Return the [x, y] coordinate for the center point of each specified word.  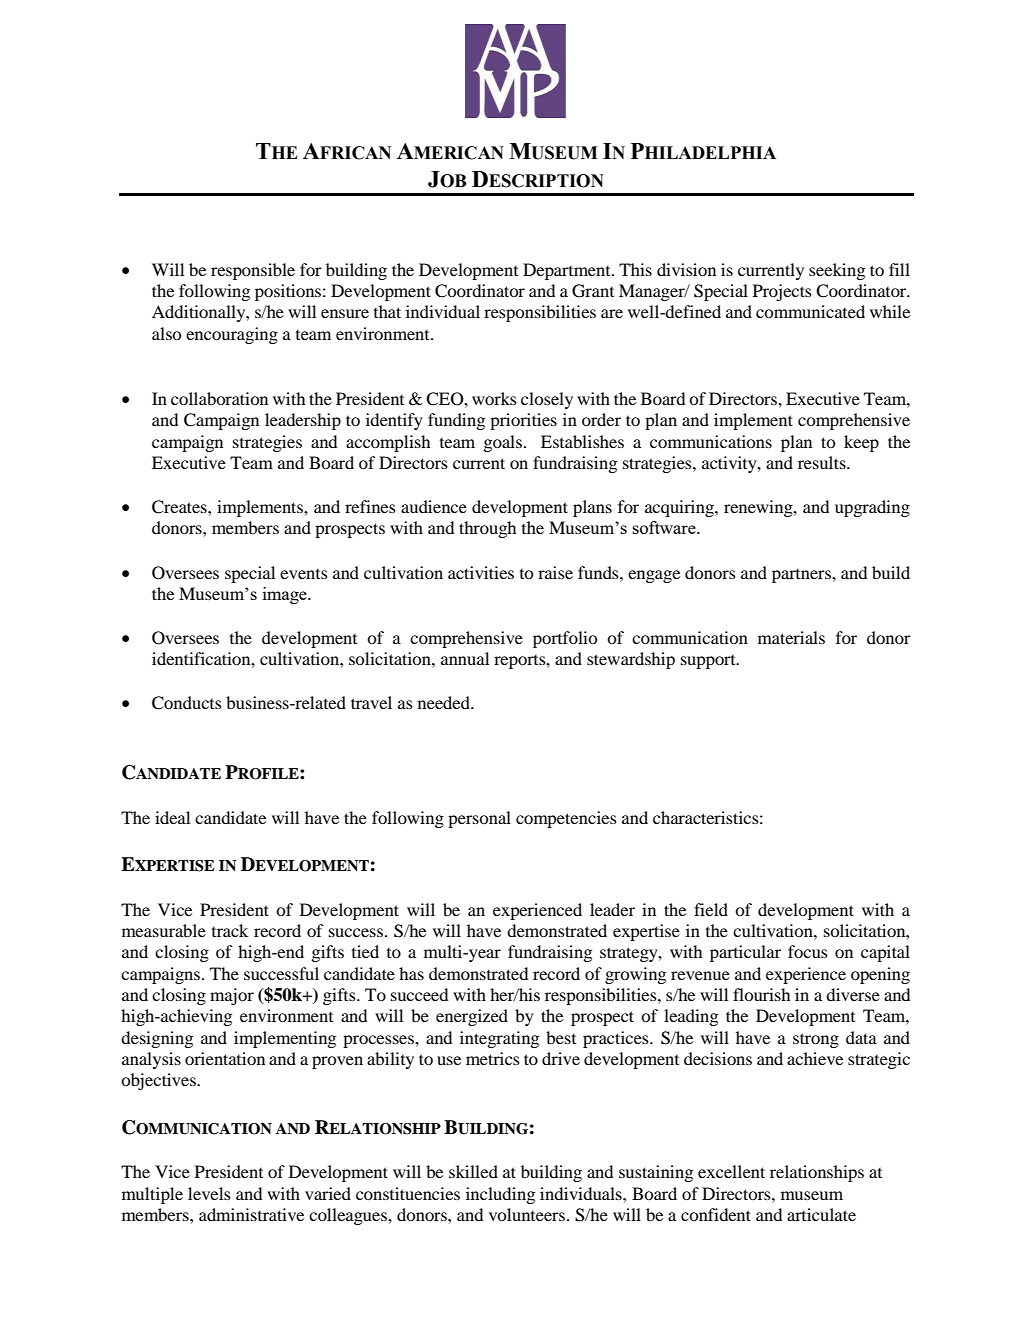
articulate [821, 1214]
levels [209, 1193]
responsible [253, 271]
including [500, 1195]
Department [568, 271]
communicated [810, 311]
